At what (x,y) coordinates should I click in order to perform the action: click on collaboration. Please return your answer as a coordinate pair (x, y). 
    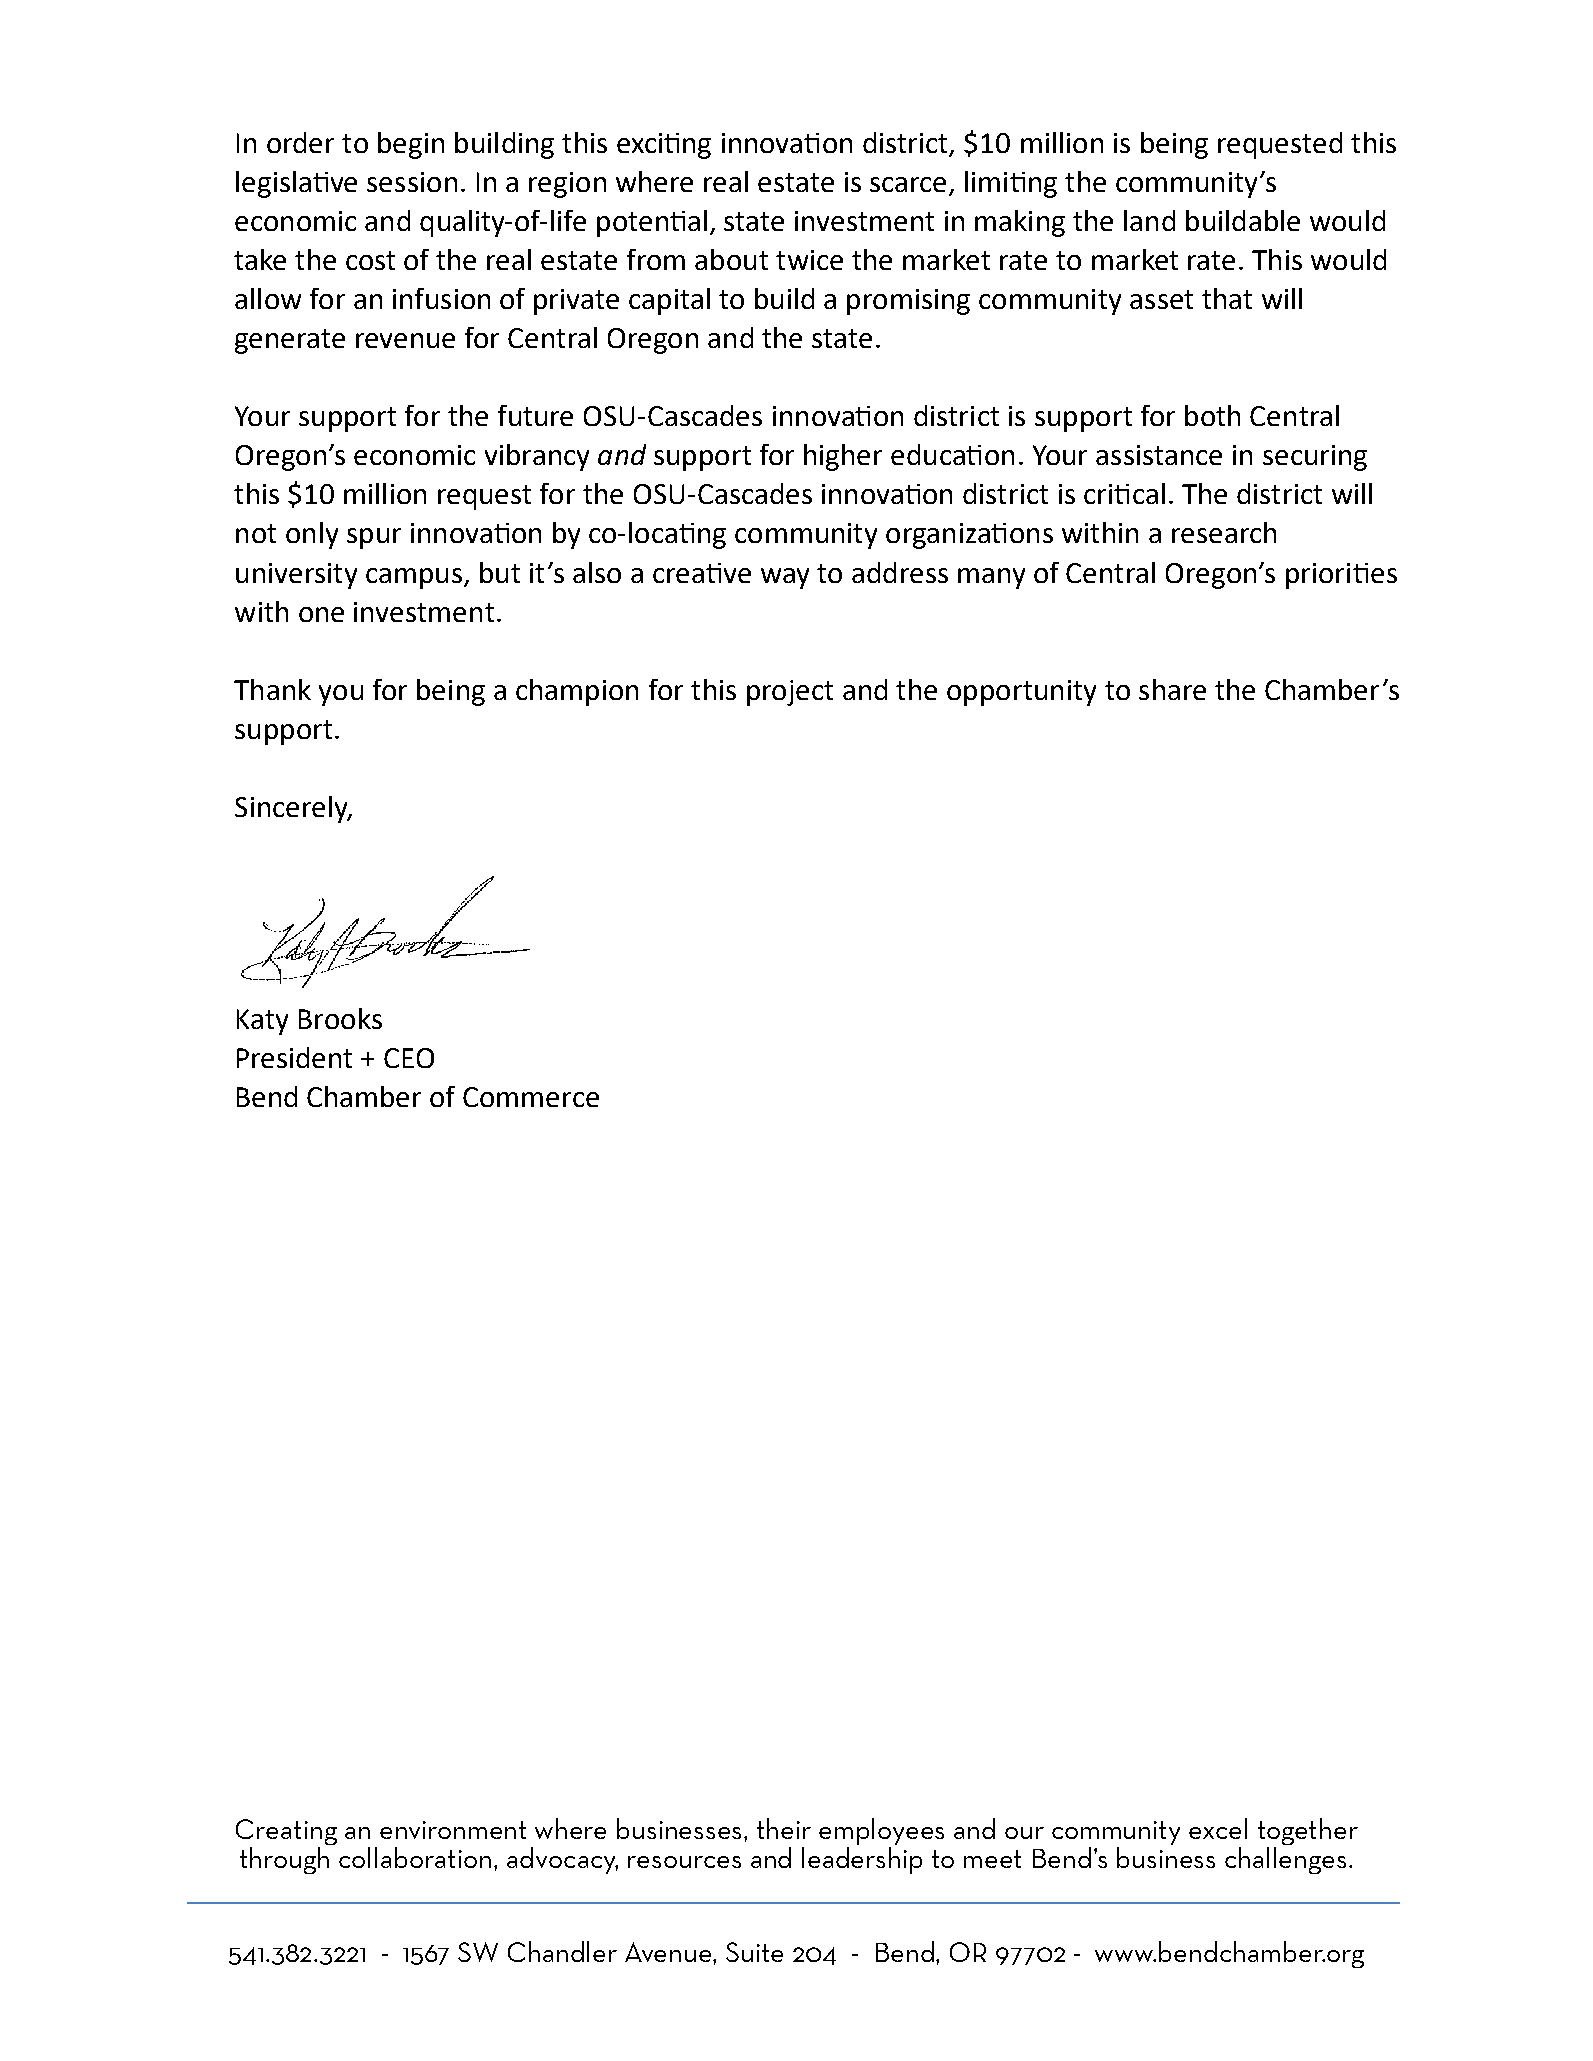
    Looking at the image, I should click on (415, 1857).
